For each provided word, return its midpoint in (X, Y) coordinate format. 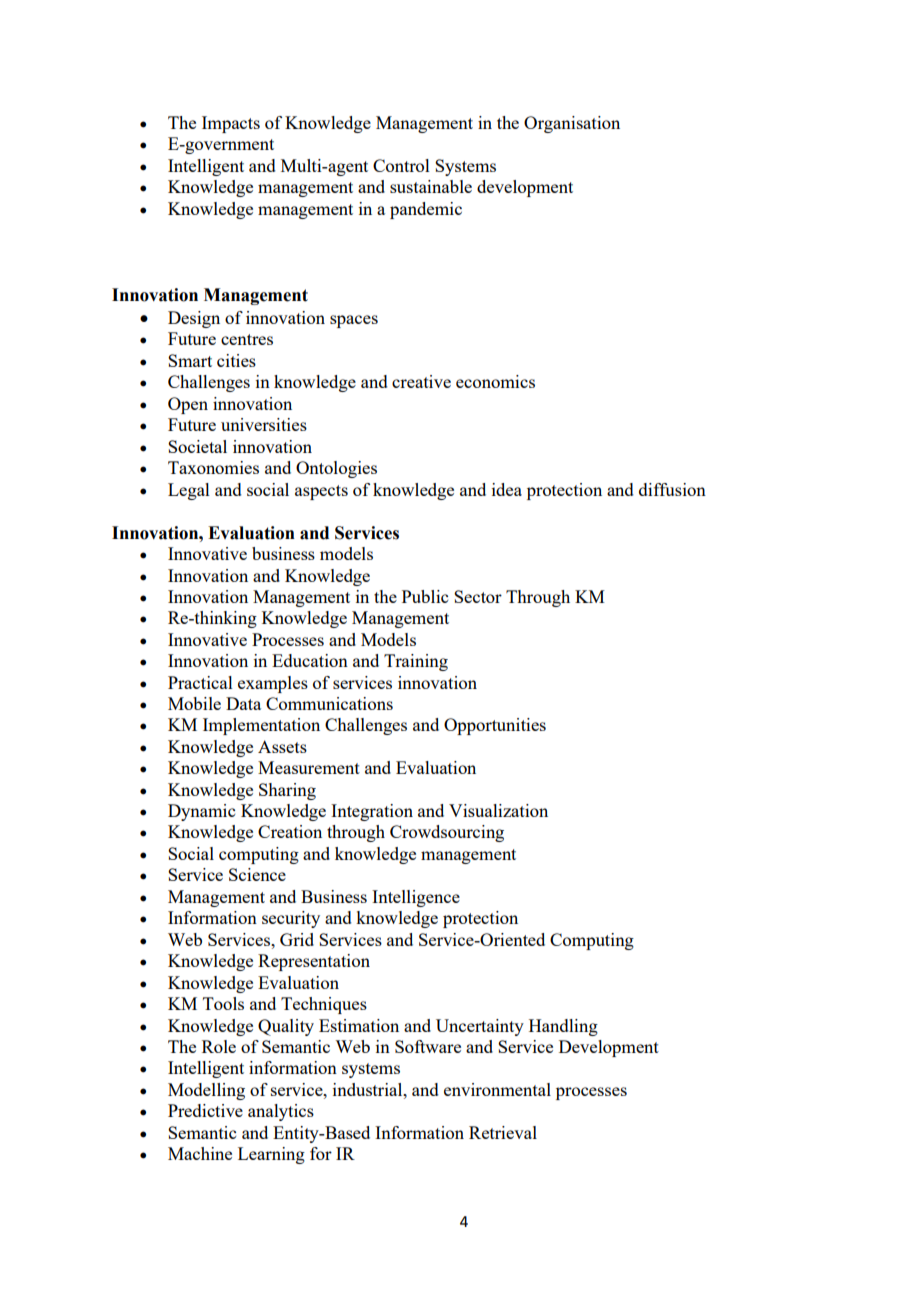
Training (416, 662)
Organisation (572, 124)
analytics (281, 1112)
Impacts (231, 124)
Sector (478, 596)
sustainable (431, 186)
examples (273, 684)
